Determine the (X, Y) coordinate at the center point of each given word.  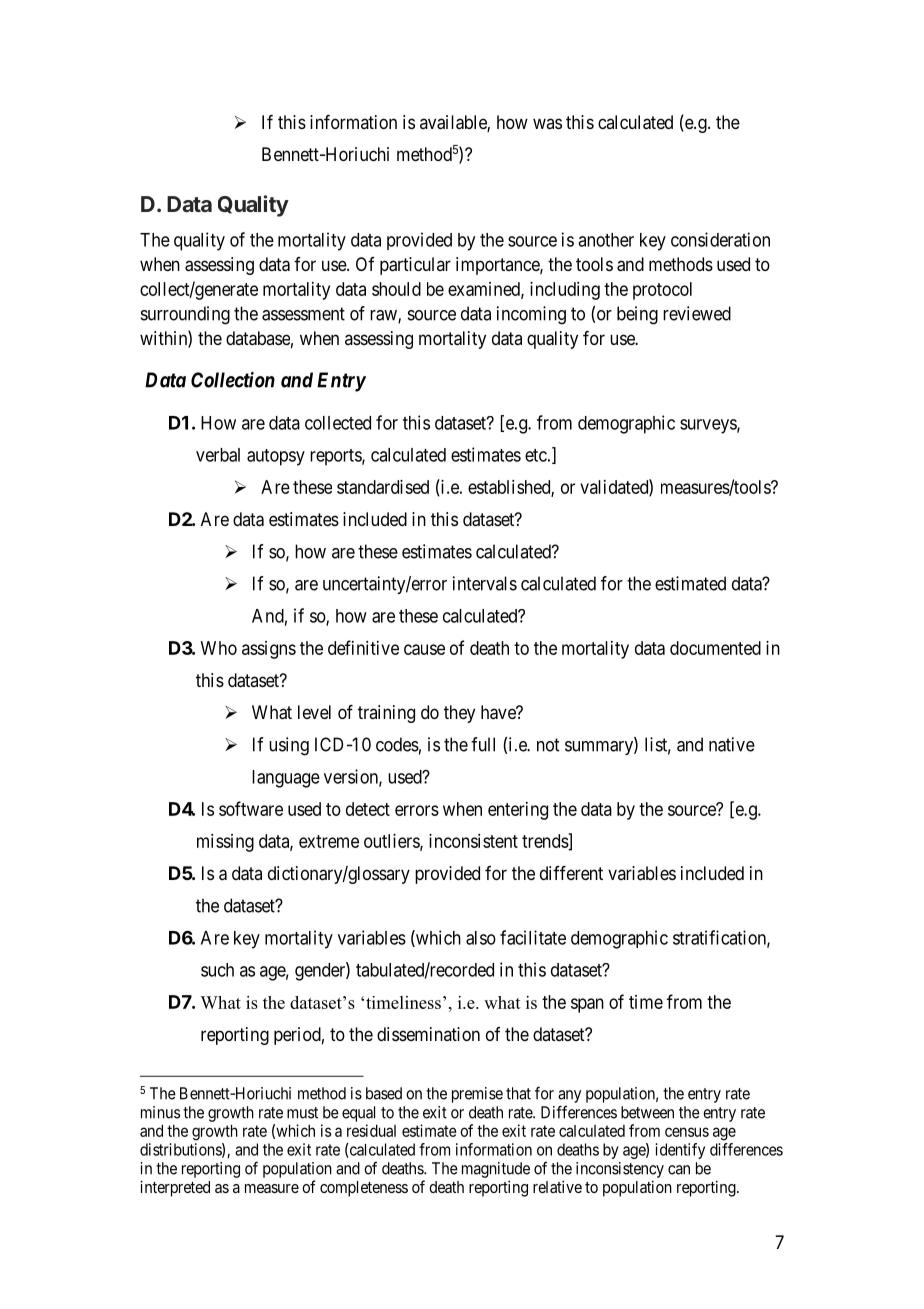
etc (536, 455)
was (547, 123)
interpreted (175, 1188)
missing (225, 843)
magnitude (496, 1170)
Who (219, 648)
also (481, 938)
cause (424, 649)
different (571, 873)
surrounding (185, 315)
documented (715, 648)
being (637, 315)
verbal (218, 455)
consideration (720, 239)
